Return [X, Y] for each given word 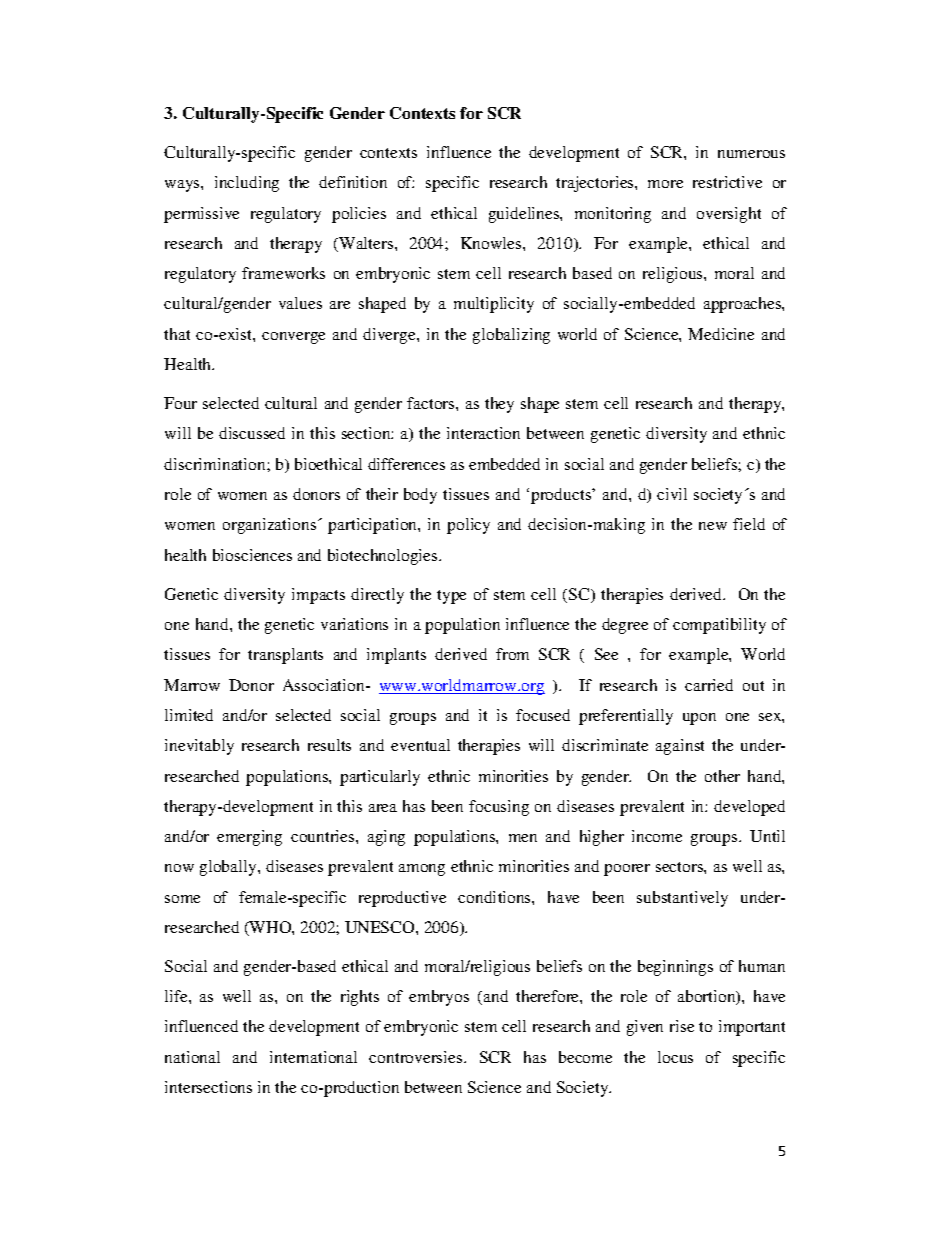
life [177, 996]
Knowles [492, 243]
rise [682, 1026]
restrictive [727, 182]
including [247, 184]
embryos [439, 998]
